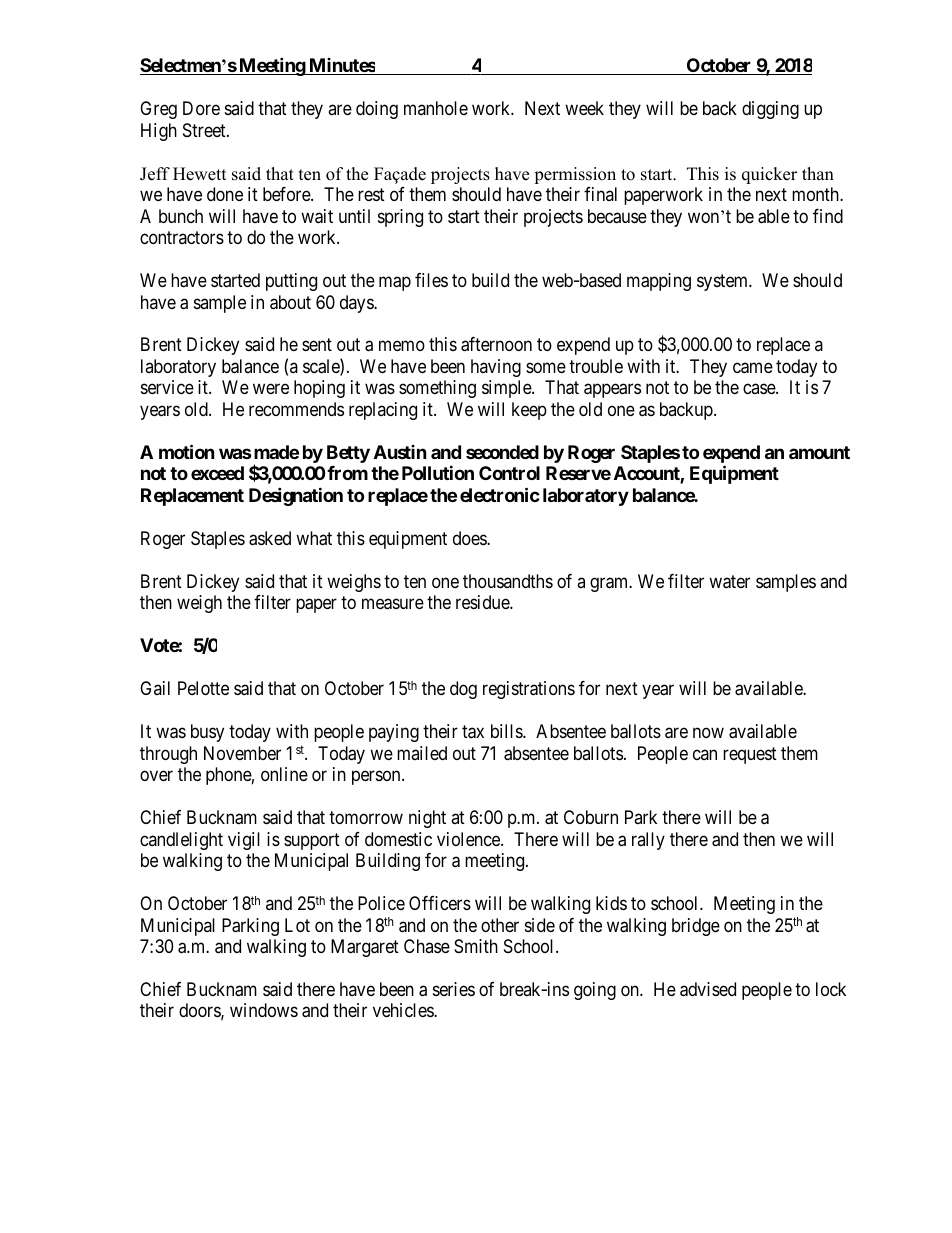 This document has height=1233, width=952. Describe the element at coordinates (201, 108) in the document. I see `Dore` at that location.
